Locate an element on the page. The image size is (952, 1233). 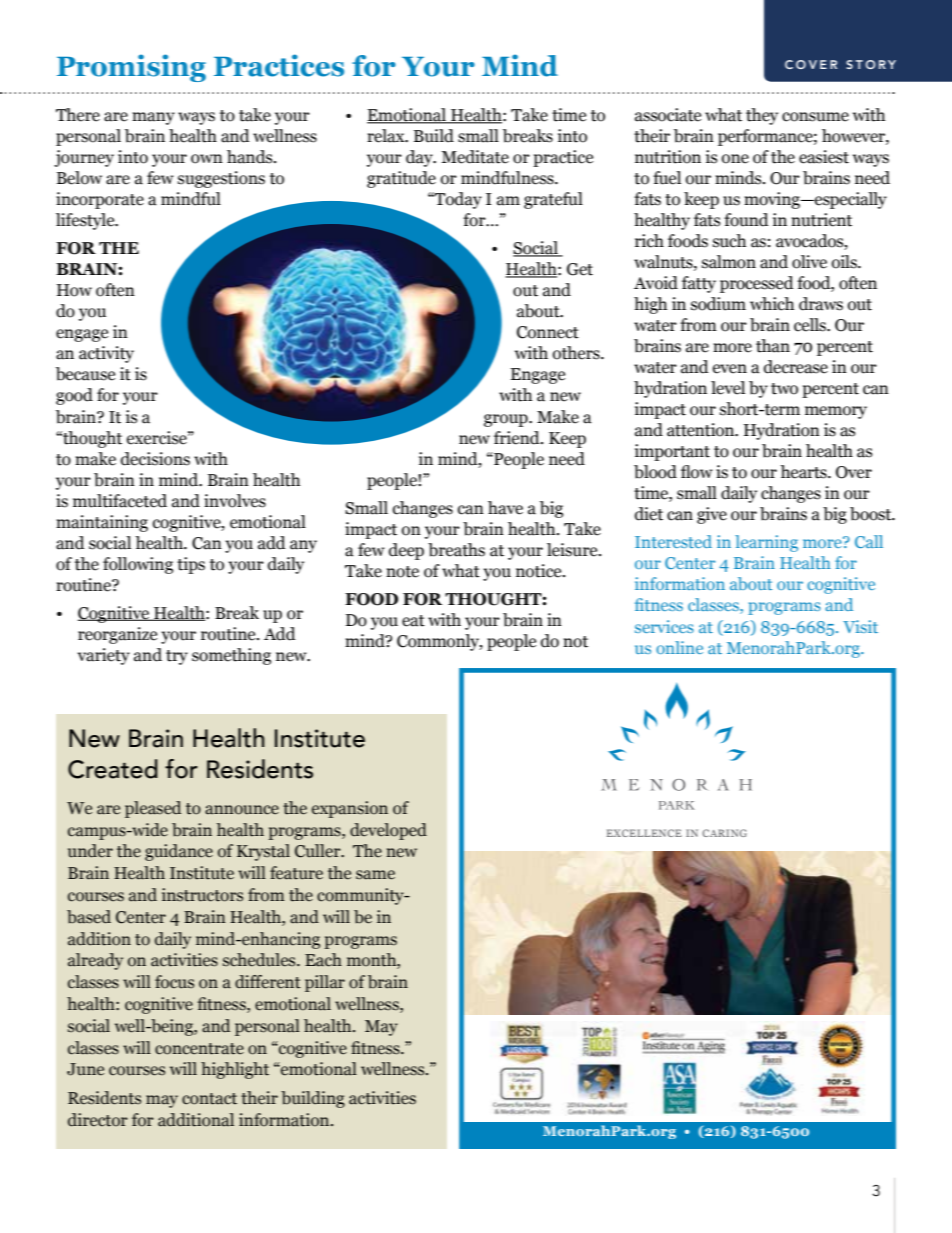
many is located at coordinates (153, 118).
